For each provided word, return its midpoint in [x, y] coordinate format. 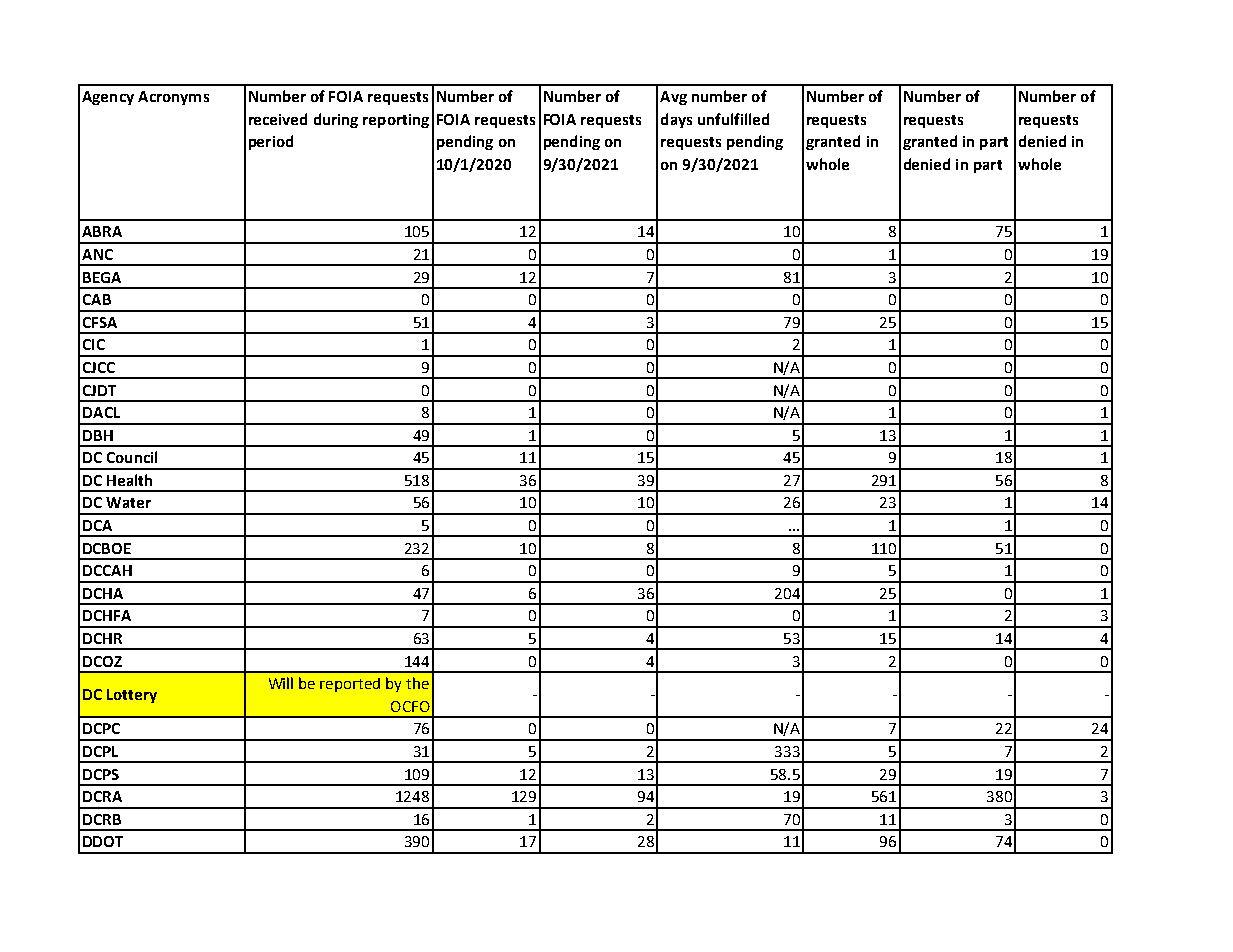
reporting [396, 121]
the [417, 683]
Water [128, 502]
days [676, 120]
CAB [97, 299]
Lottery [132, 696]
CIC [94, 344]
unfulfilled [733, 119]
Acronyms [173, 98]
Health [129, 480]
